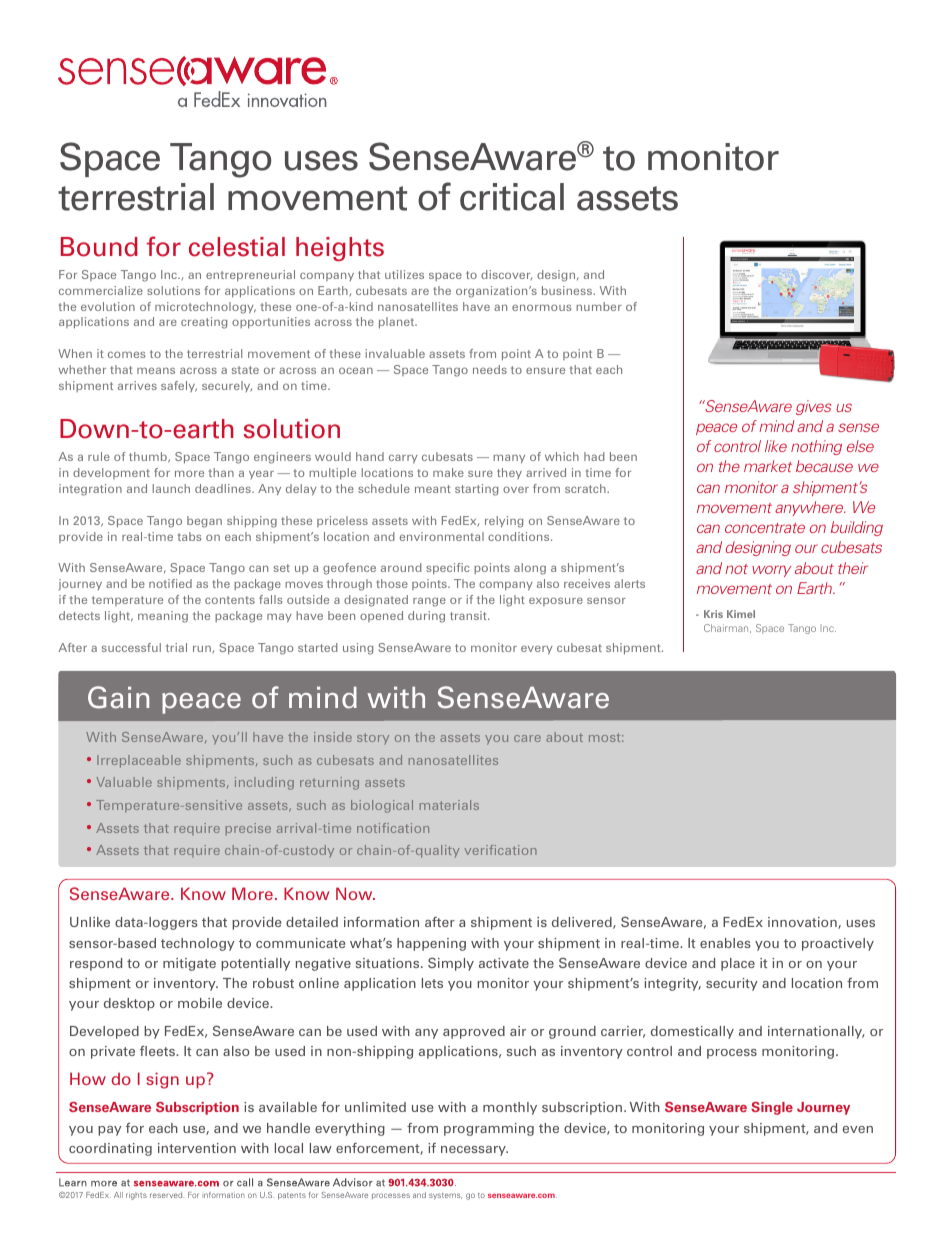  Describe the element at coordinates (713, 614) in the screenshot. I see `Kris` at that location.
